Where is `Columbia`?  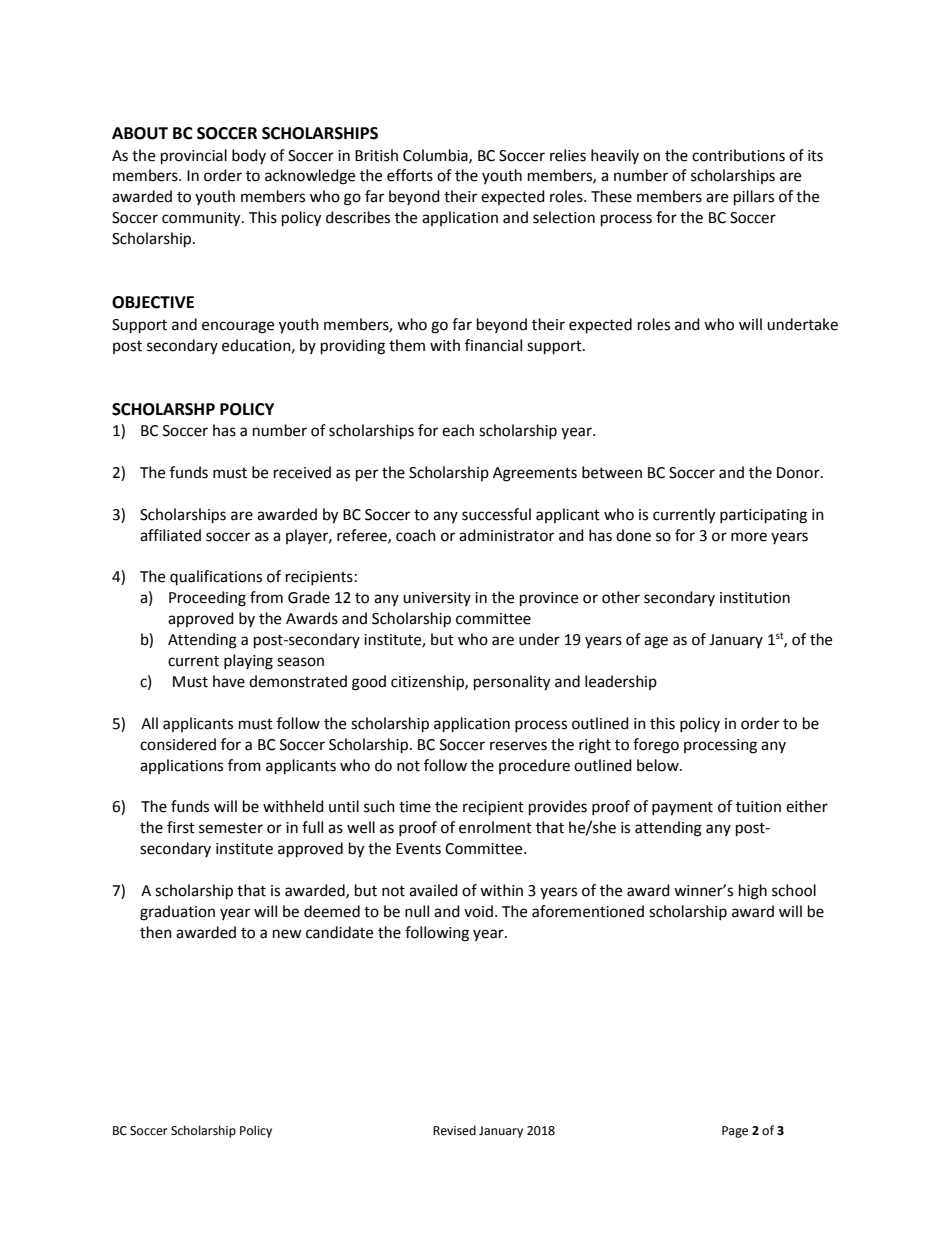
Columbia is located at coordinates (436, 156).
